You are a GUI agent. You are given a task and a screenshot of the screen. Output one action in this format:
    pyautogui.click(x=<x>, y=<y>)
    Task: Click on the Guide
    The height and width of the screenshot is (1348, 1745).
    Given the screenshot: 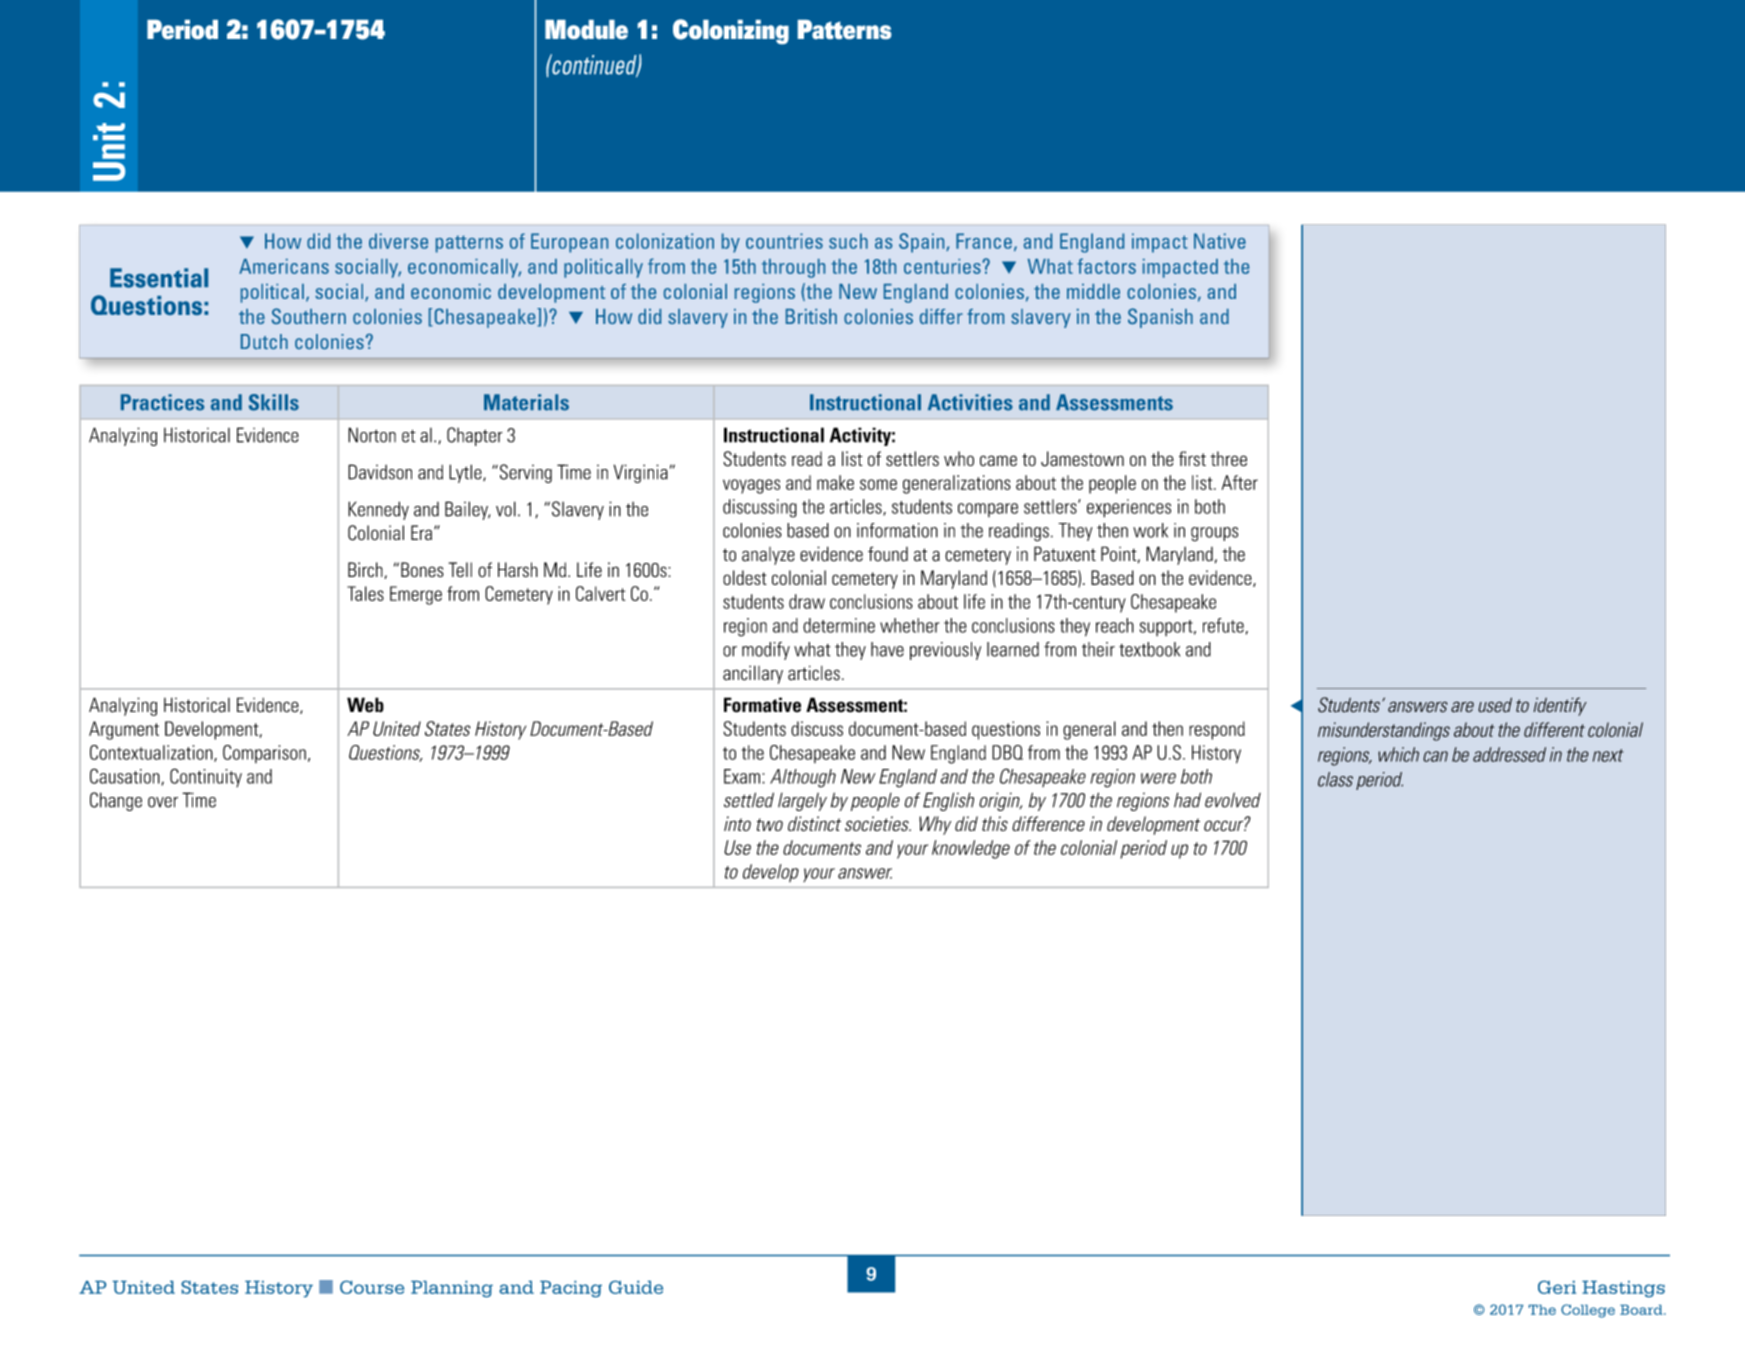 What is the action you would take?
    pyautogui.click(x=636, y=1287)
